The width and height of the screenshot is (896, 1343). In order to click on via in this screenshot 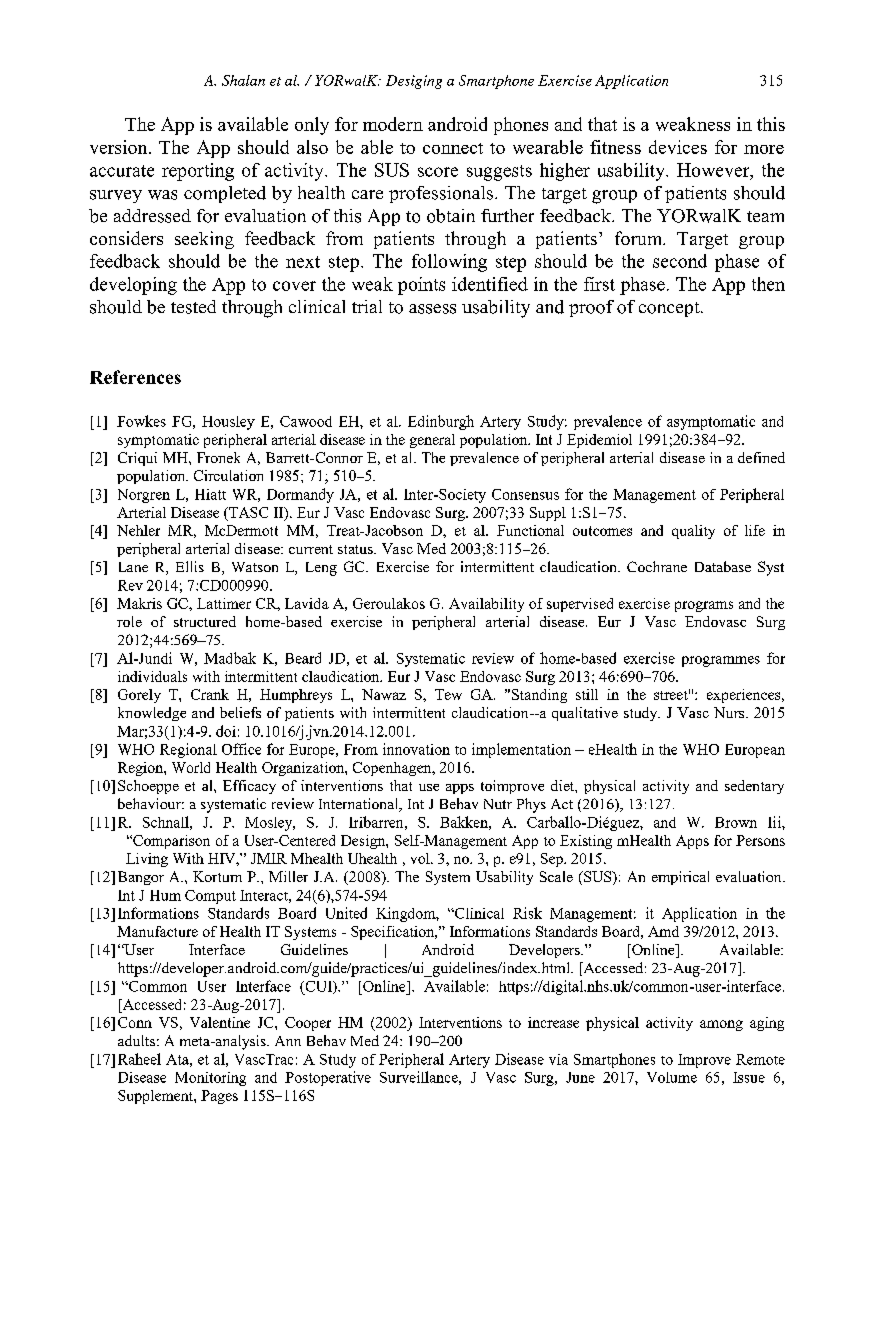, I will do `click(558, 1059)`.
